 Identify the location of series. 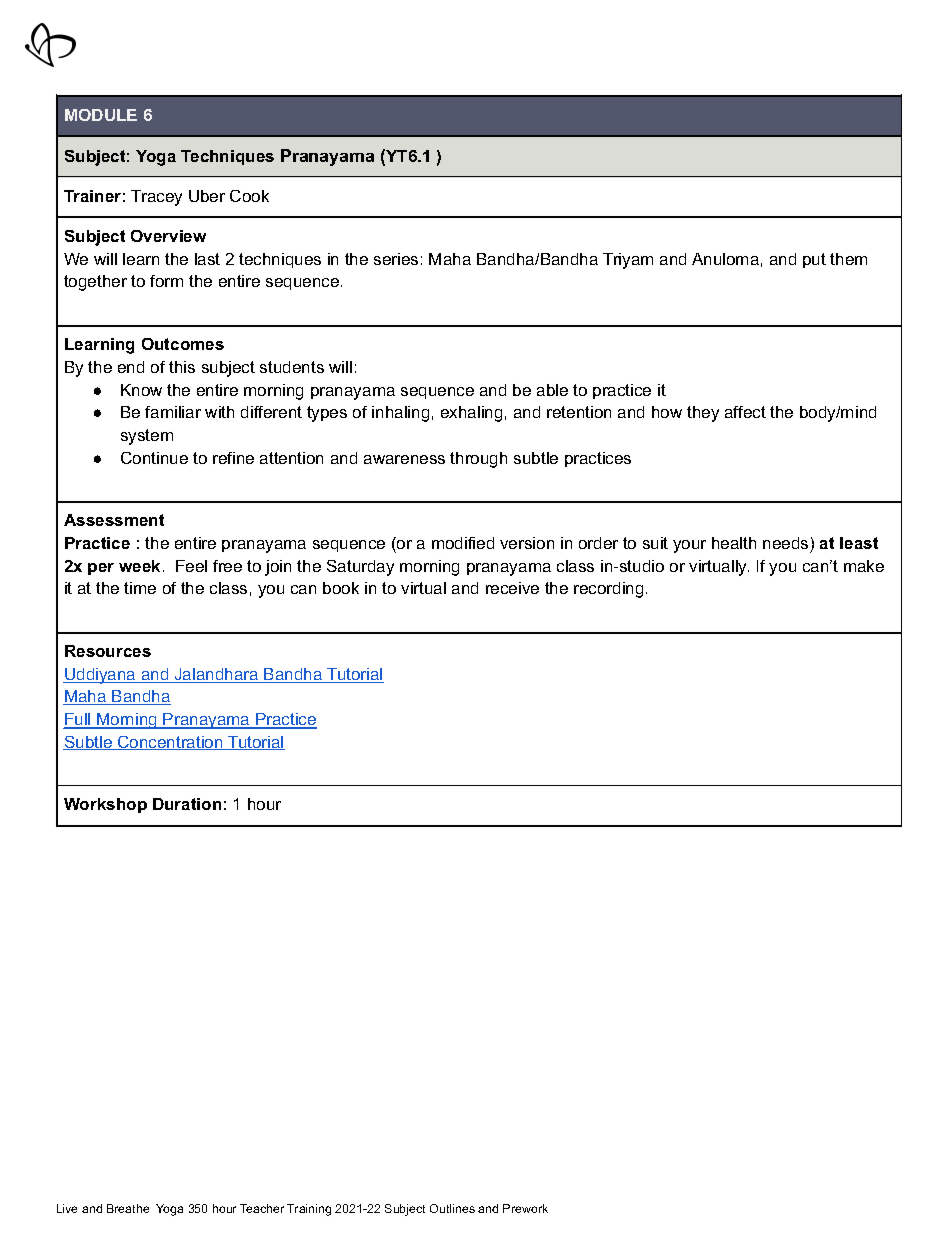
(396, 259).
